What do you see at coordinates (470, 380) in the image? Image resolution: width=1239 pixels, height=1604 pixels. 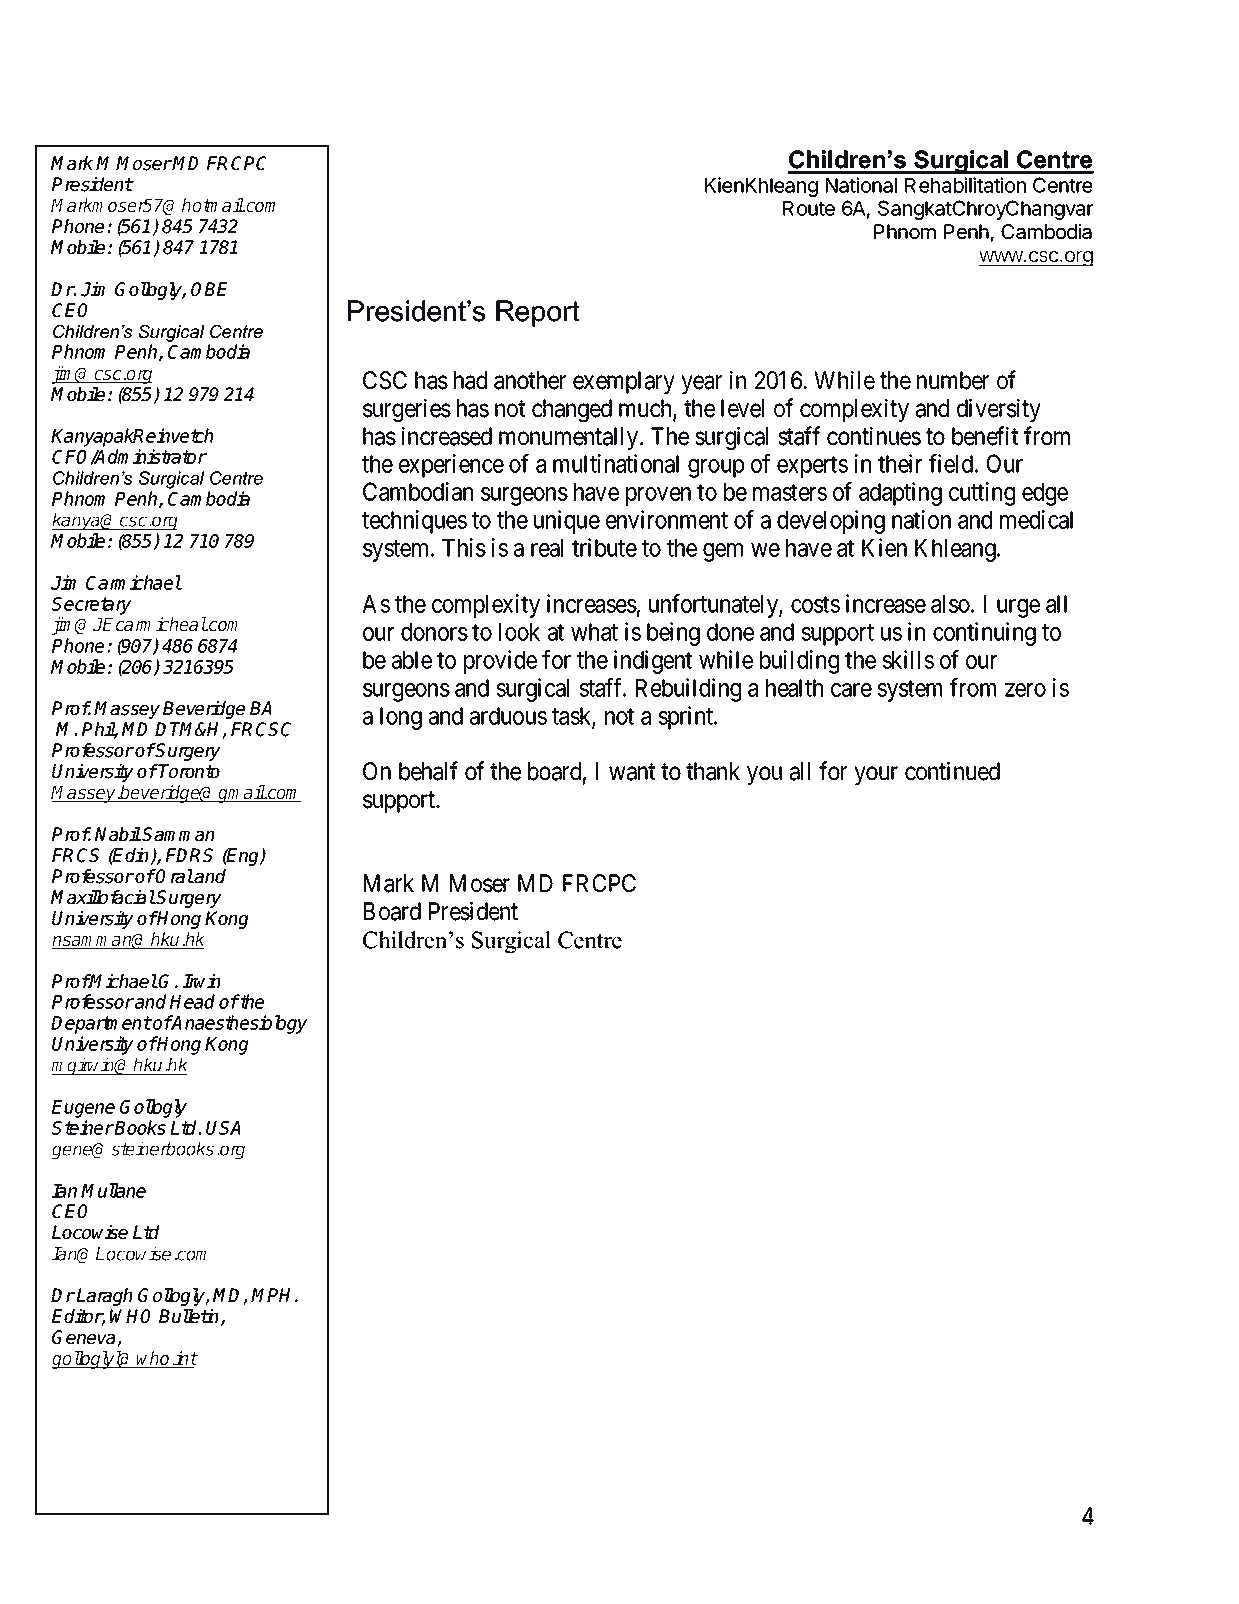 I see `had` at bounding box center [470, 380].
